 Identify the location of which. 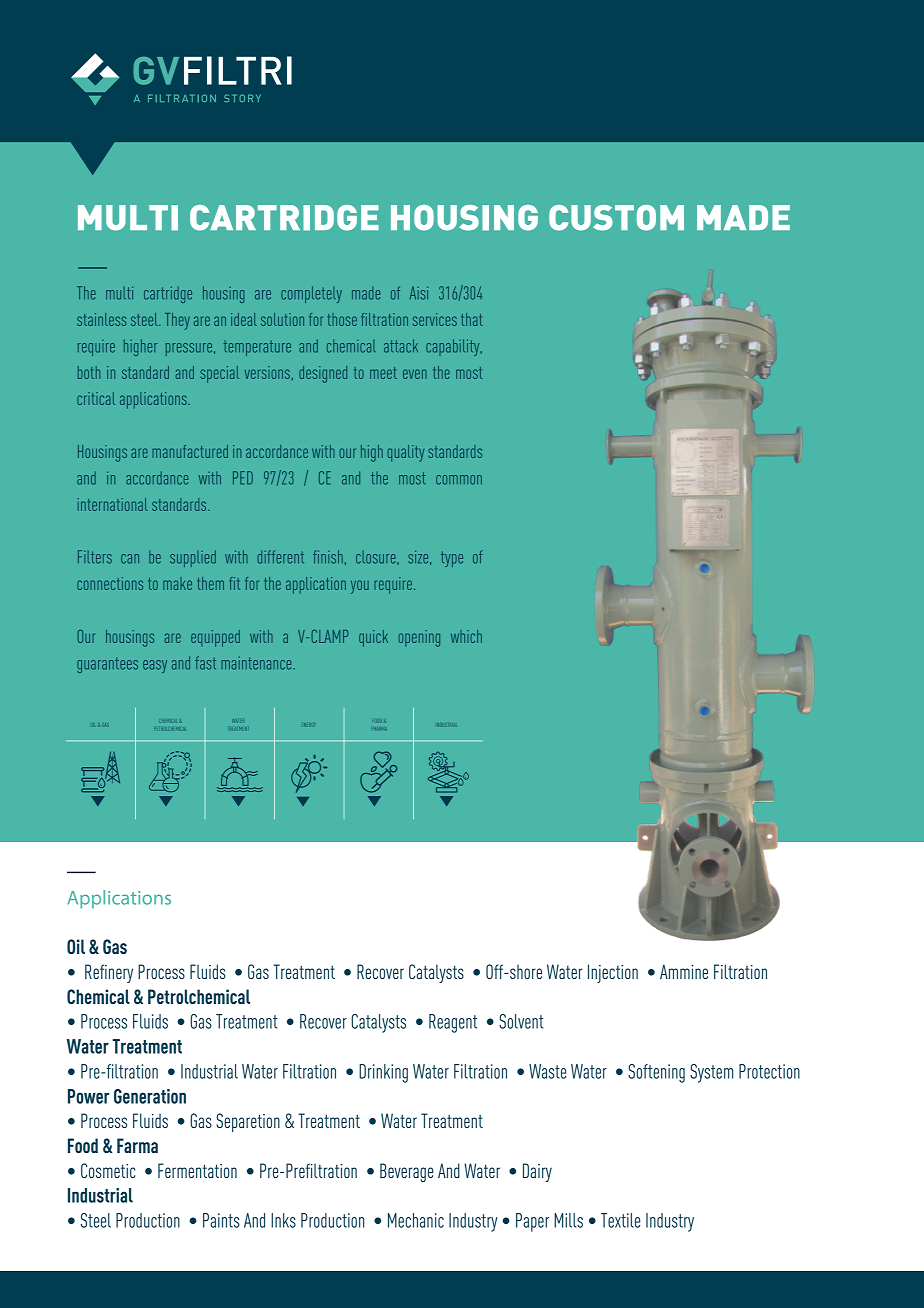
(466, 636).
